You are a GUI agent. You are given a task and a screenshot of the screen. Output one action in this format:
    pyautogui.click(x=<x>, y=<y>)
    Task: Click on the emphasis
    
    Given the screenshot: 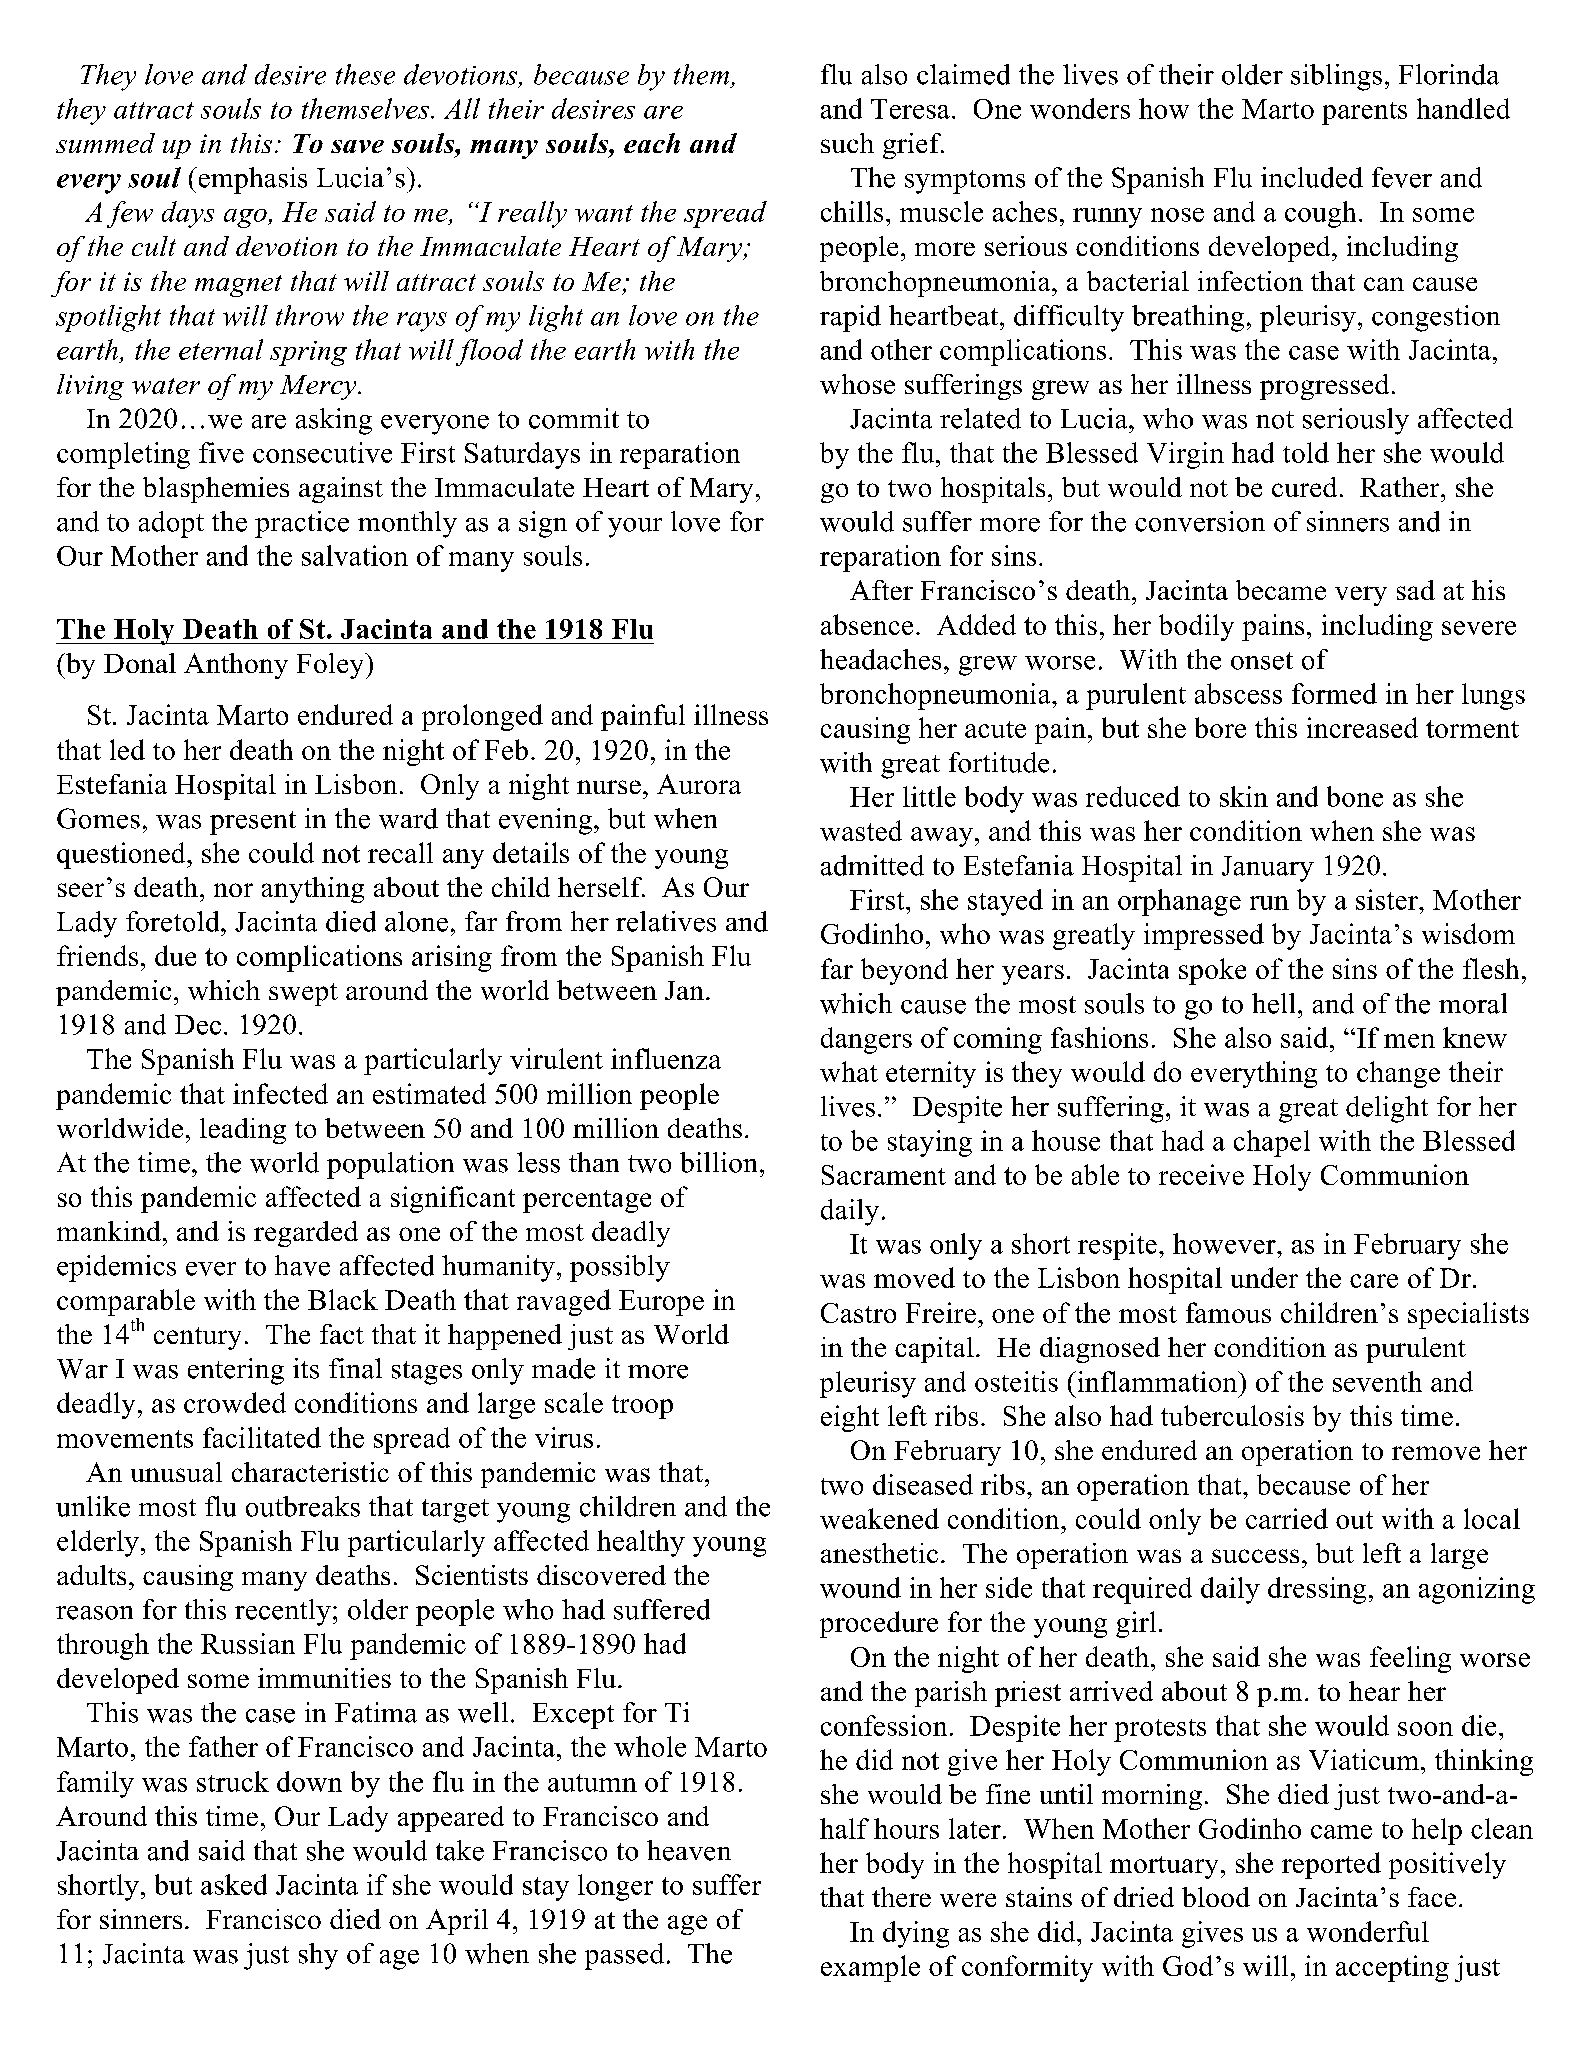 What is the action you would take?
    pyautogui.click(x=251, y=180)
